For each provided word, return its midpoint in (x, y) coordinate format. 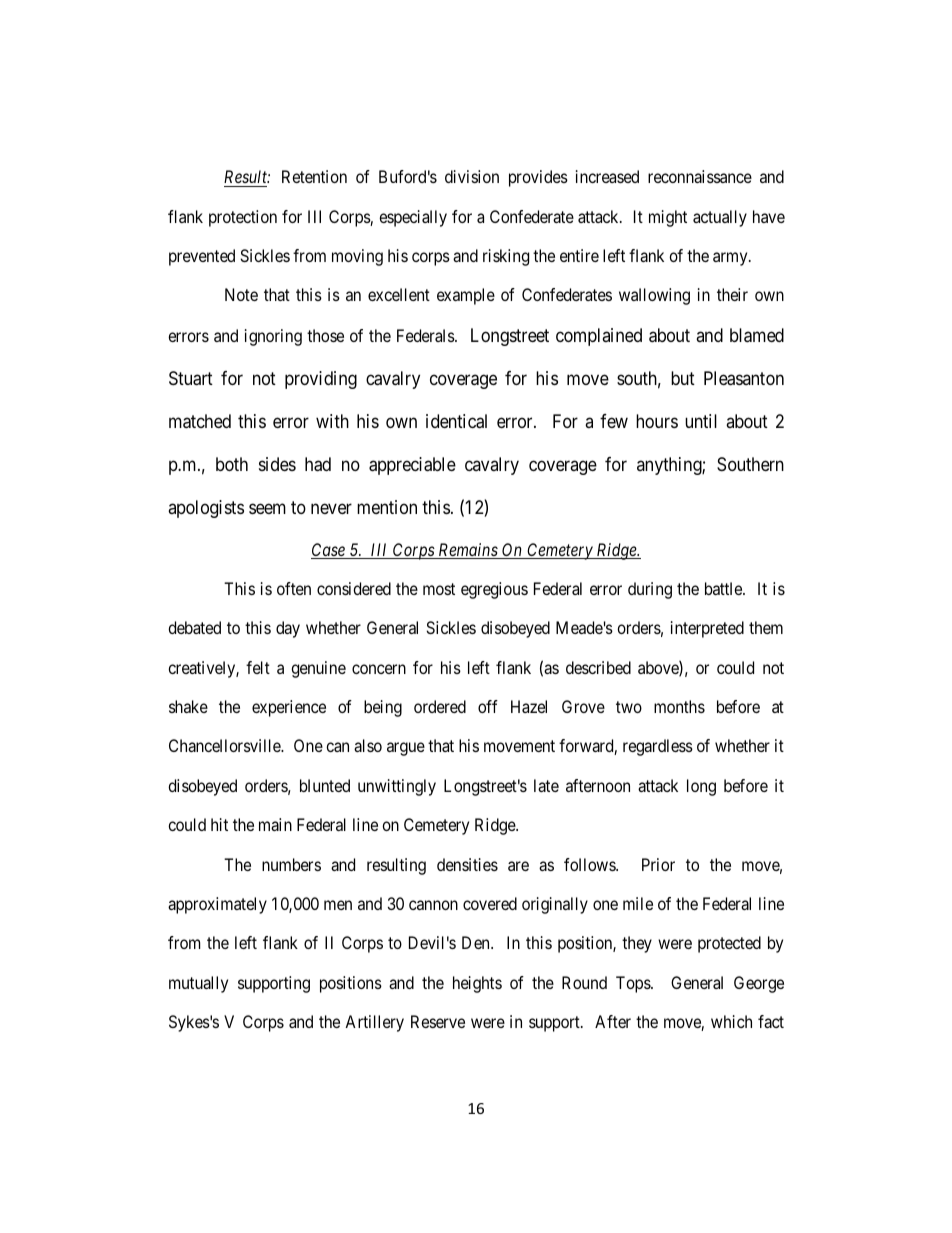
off (488, 706)
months (679, 706)
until (701, 421)
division (472, 176)
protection (243, 218)
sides (277, 464)
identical (456, 421)
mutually (198, 984)
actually (720, 218)
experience (289, 708)
